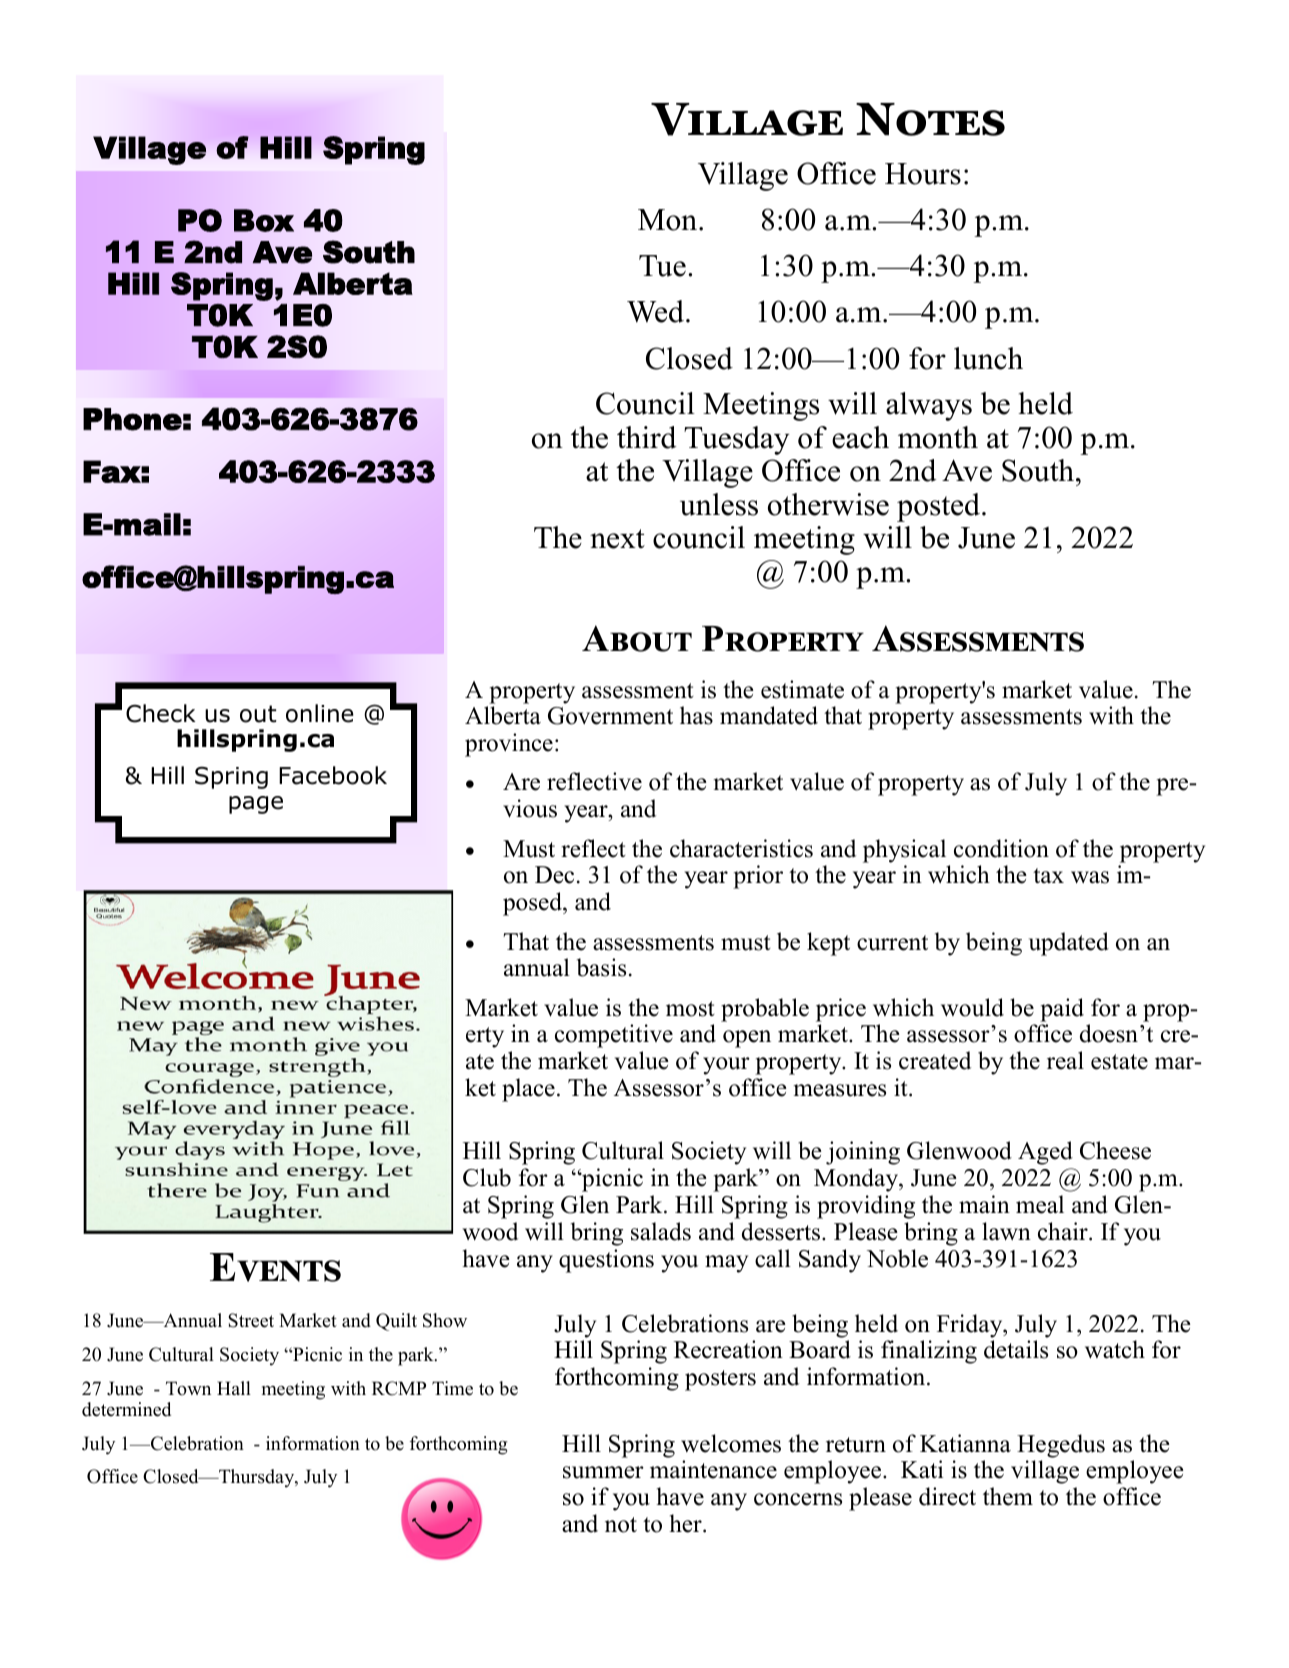  What do you see at coordinates (646, 437) in the screenshot?
I see `third` at bounding box center [646, 437].
